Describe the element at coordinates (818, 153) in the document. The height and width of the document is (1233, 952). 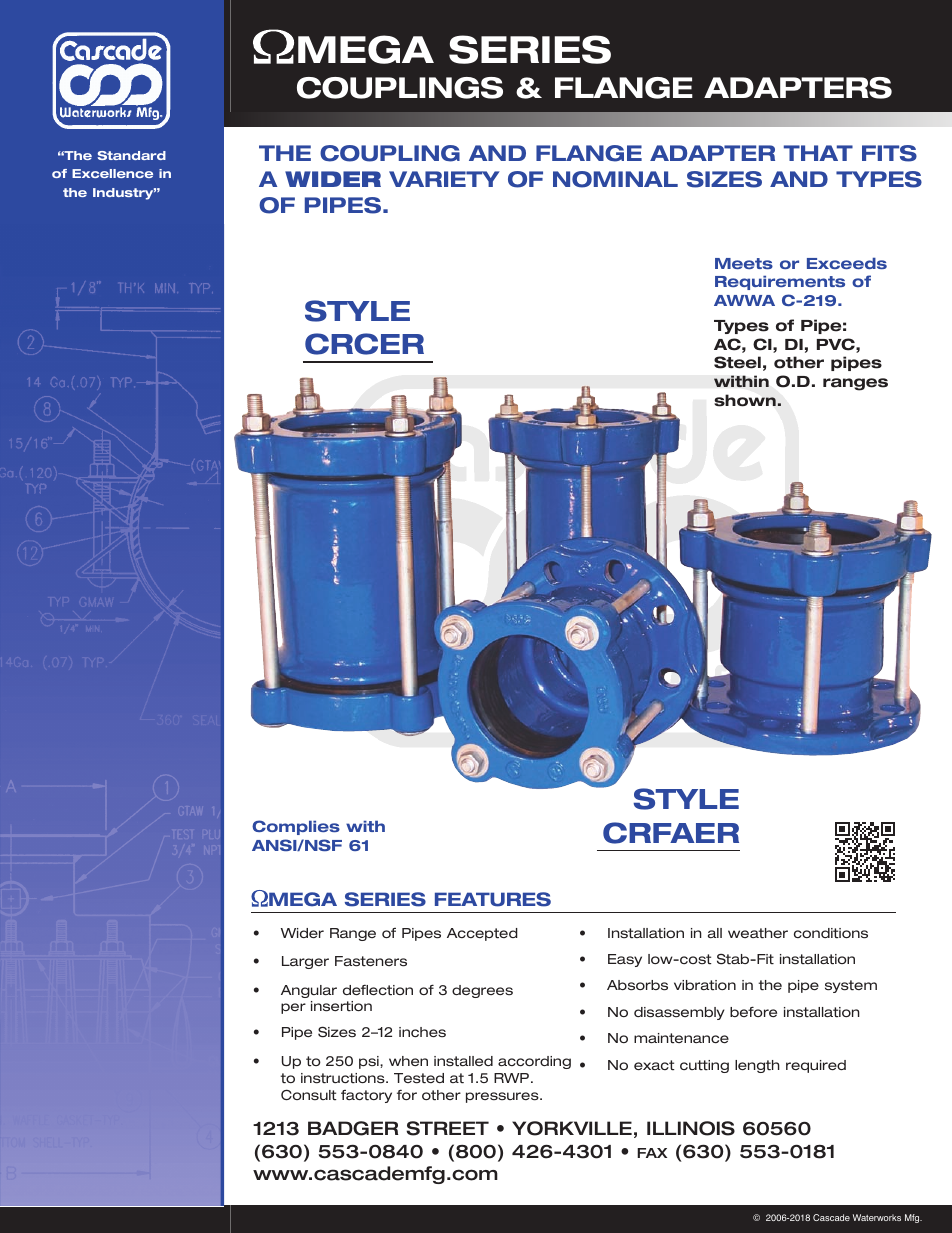
I see `THAT` at that location.
